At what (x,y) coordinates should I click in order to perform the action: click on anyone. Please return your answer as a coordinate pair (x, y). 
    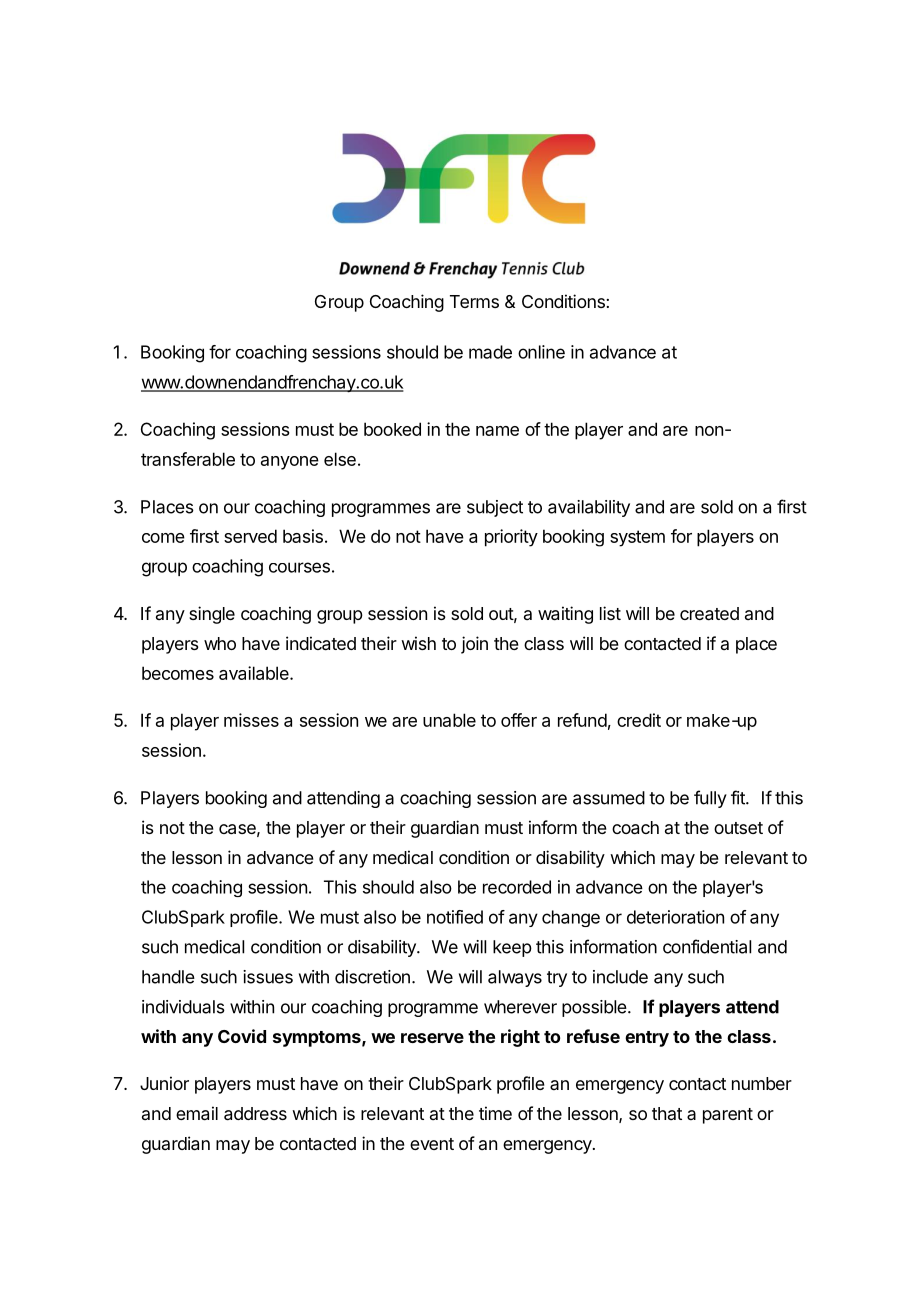
    Looking at the image, I should click on (290, 463).
